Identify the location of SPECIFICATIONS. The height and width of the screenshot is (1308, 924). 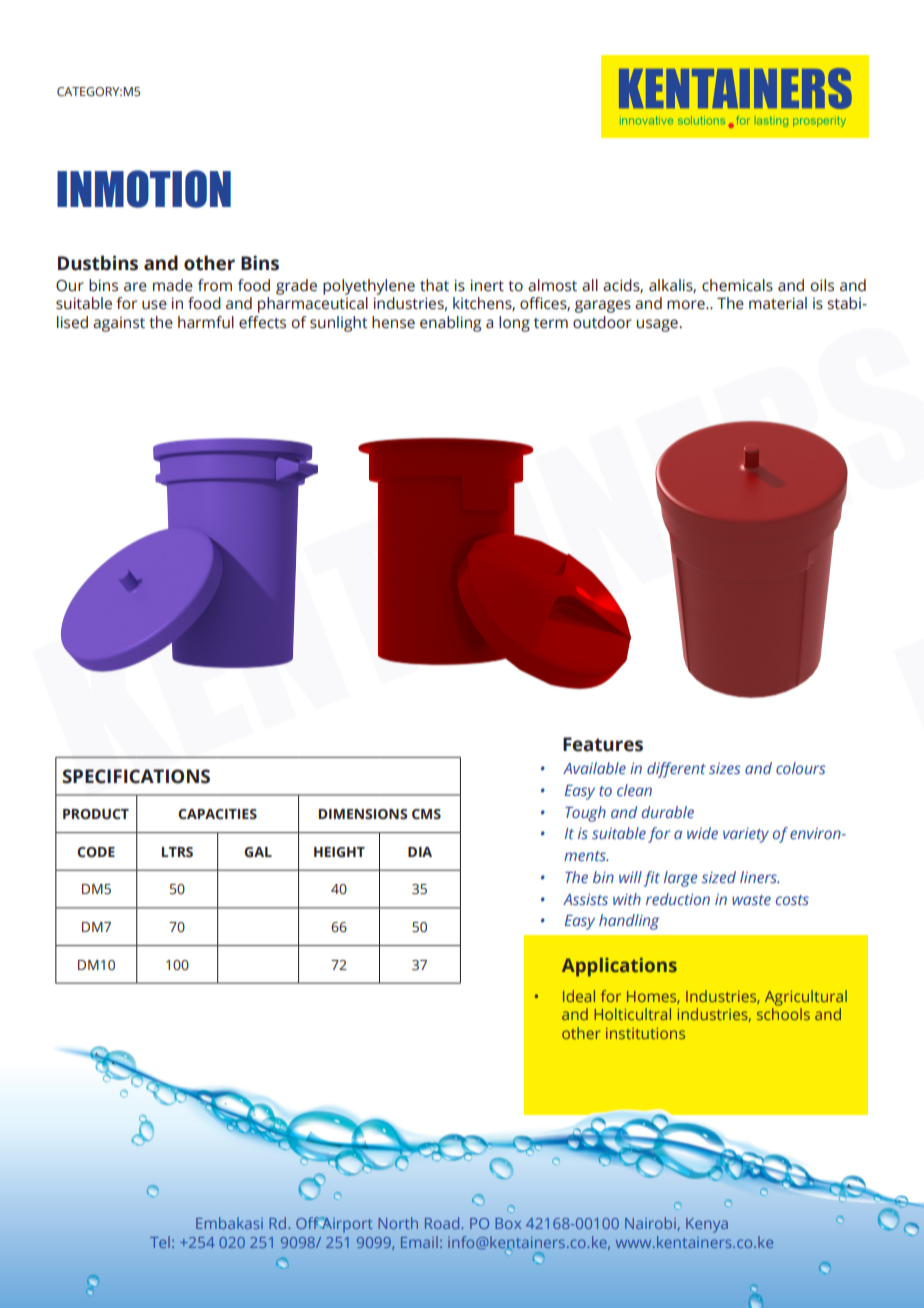
(136, 776).
